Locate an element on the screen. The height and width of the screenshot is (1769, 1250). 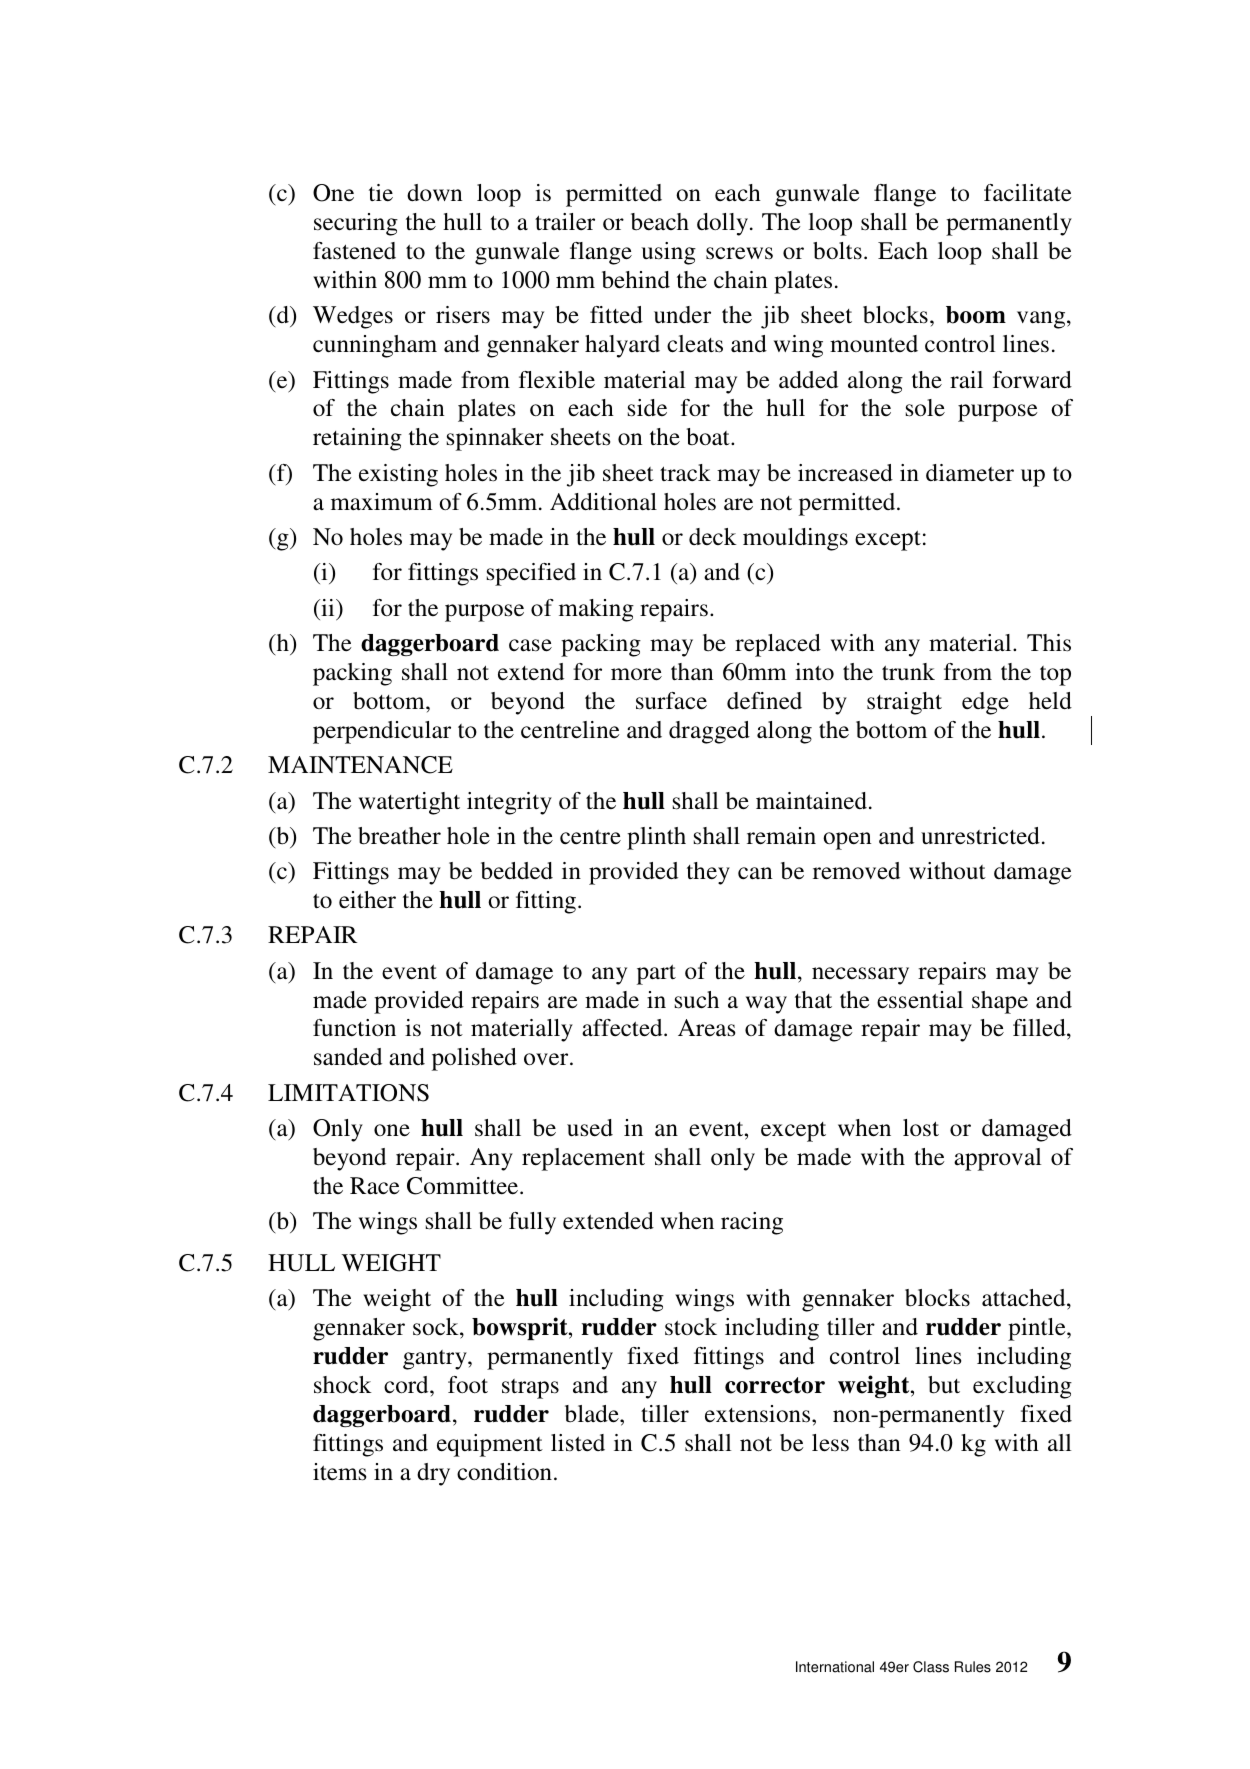
shape is located at coordinates (1000, 1002).
